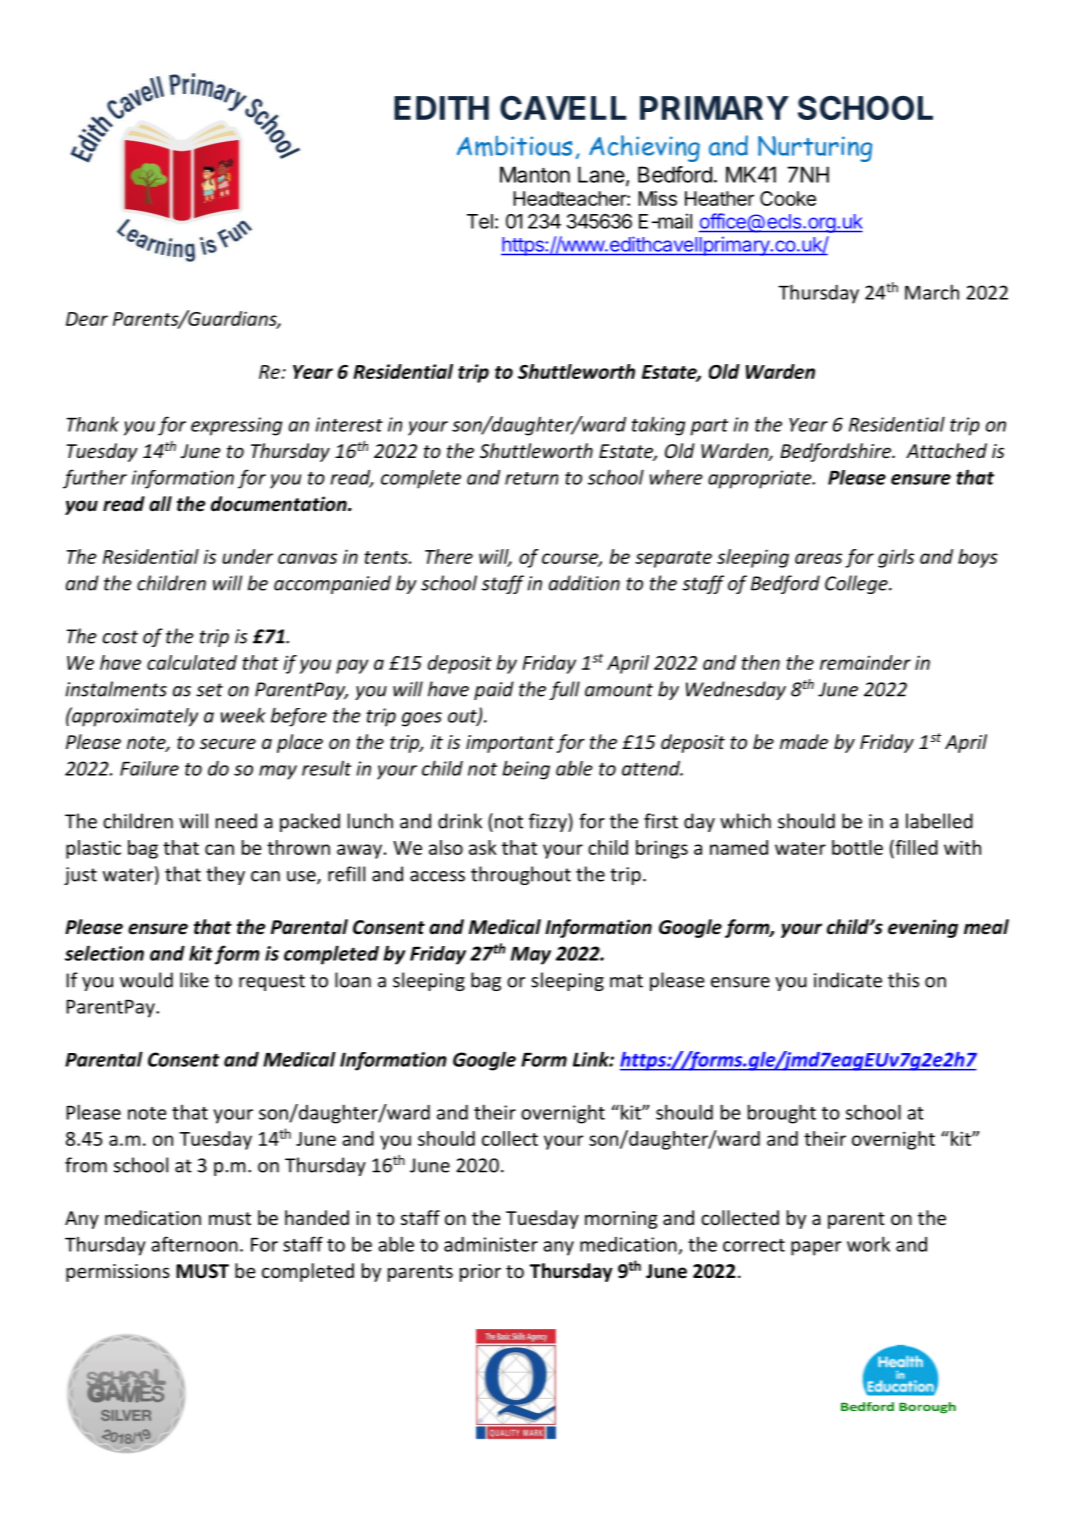 The width and height of the document is (1074, 1520). Describe the element at coordinates (939, 821) in the document. I see `labelled` at that location.
